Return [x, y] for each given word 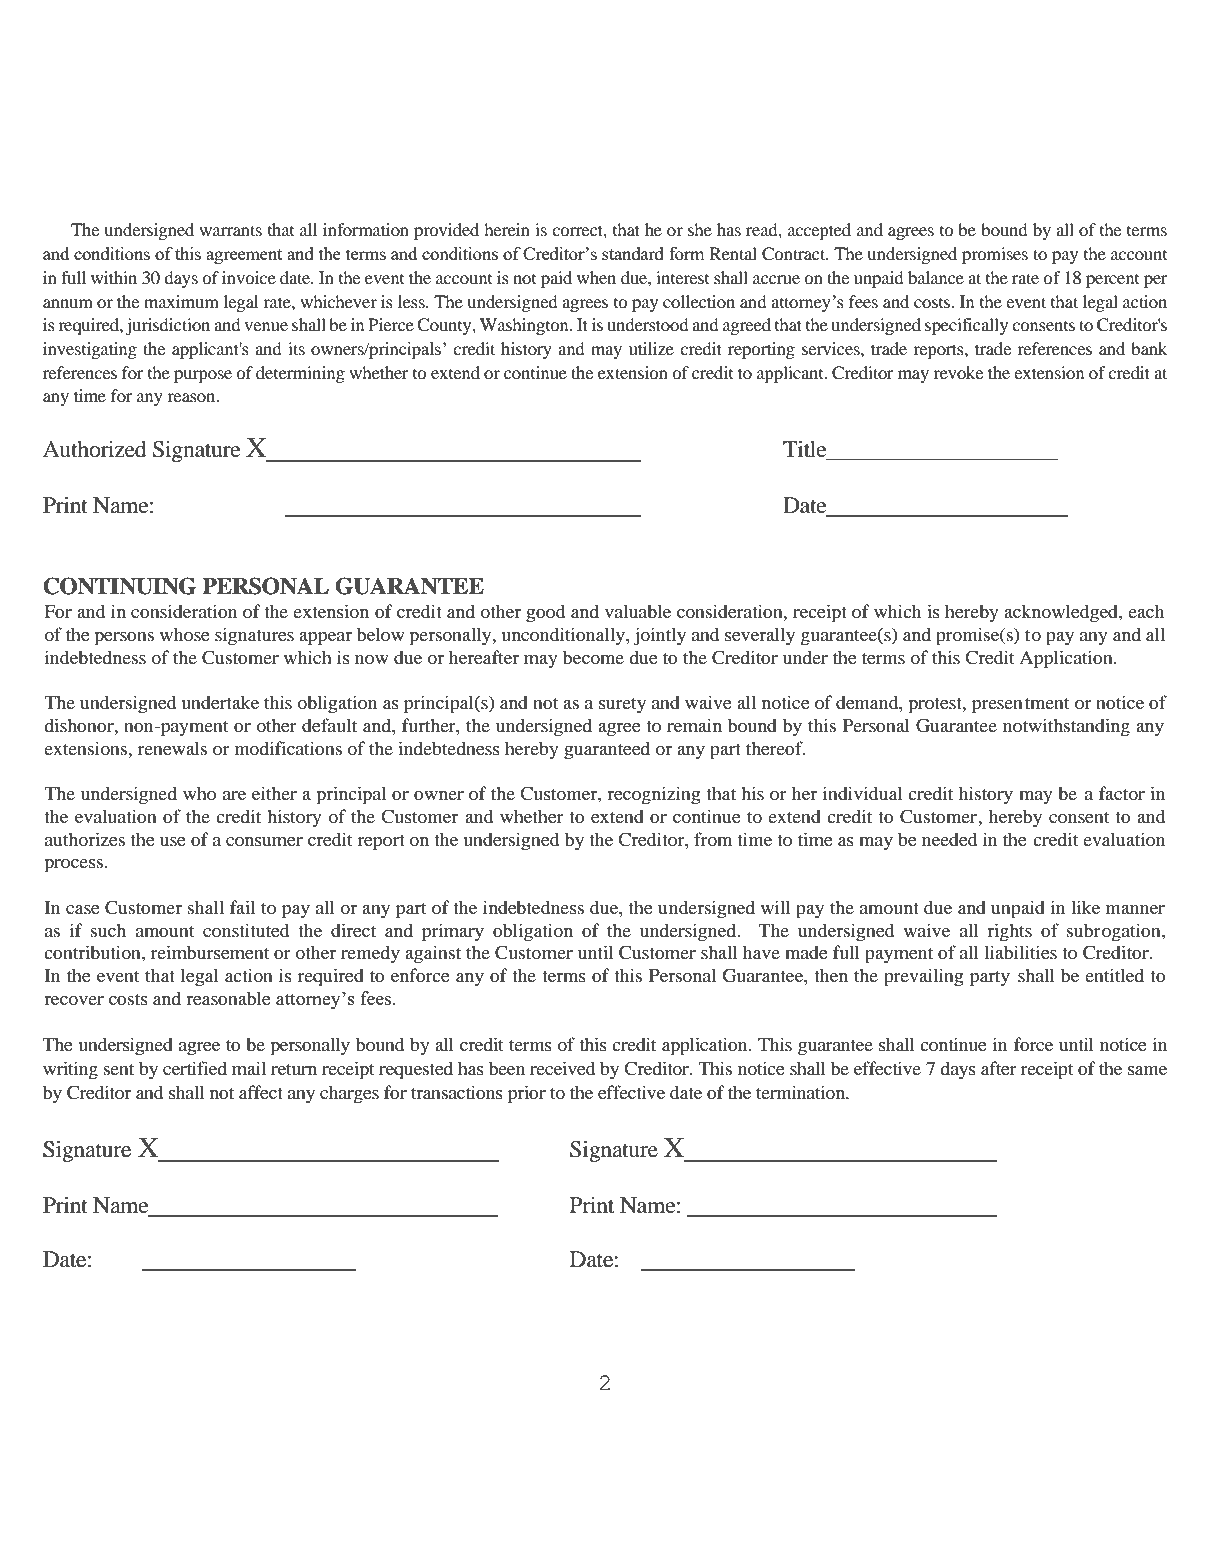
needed [949, 839]
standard [633, 253]
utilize [651, 348]
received [562, 1068]
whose [185, 634]
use [173, 841]
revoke [958, 372]
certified [195, 1068]
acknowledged [1062, 613]
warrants [230, 230]
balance [936, 277]
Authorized [94, 449]
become [593, 657]
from [713, 839]
